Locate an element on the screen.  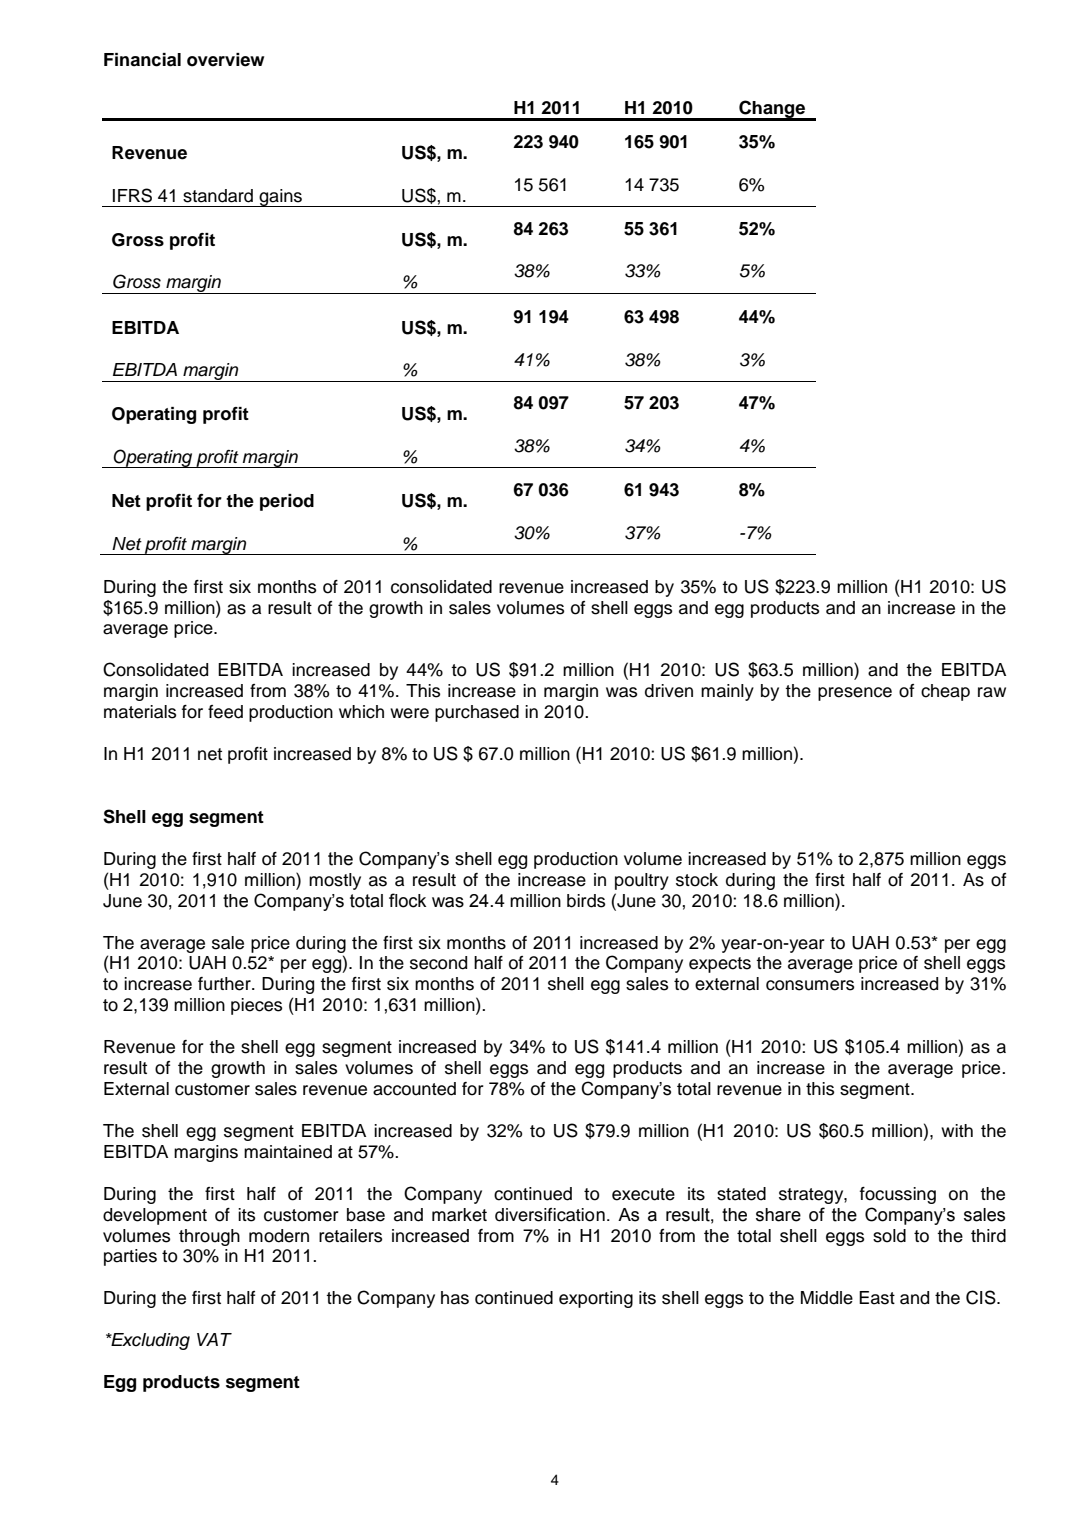
purchased is located at coordinates (477, 713).
